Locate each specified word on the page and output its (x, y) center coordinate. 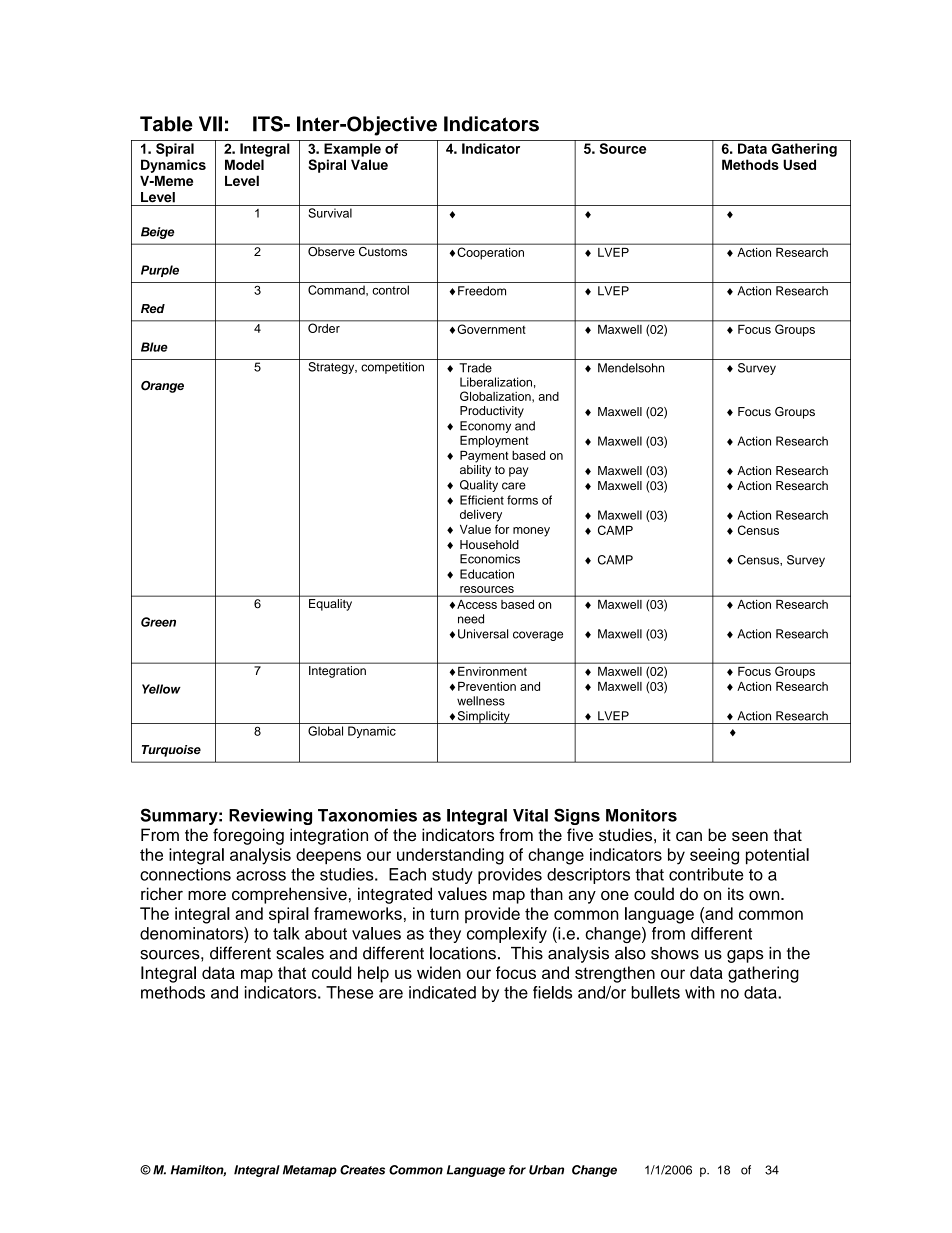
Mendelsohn (631, 368)
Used (799, 164)
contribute (706, 874)
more (207, 895)
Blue (154, 347)
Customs (383, 250)
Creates (362, 1170)
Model (244, 164)
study (452, 876)
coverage (538, 636)
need (471, 619)
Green (158, 622)
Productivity (492, 412)
